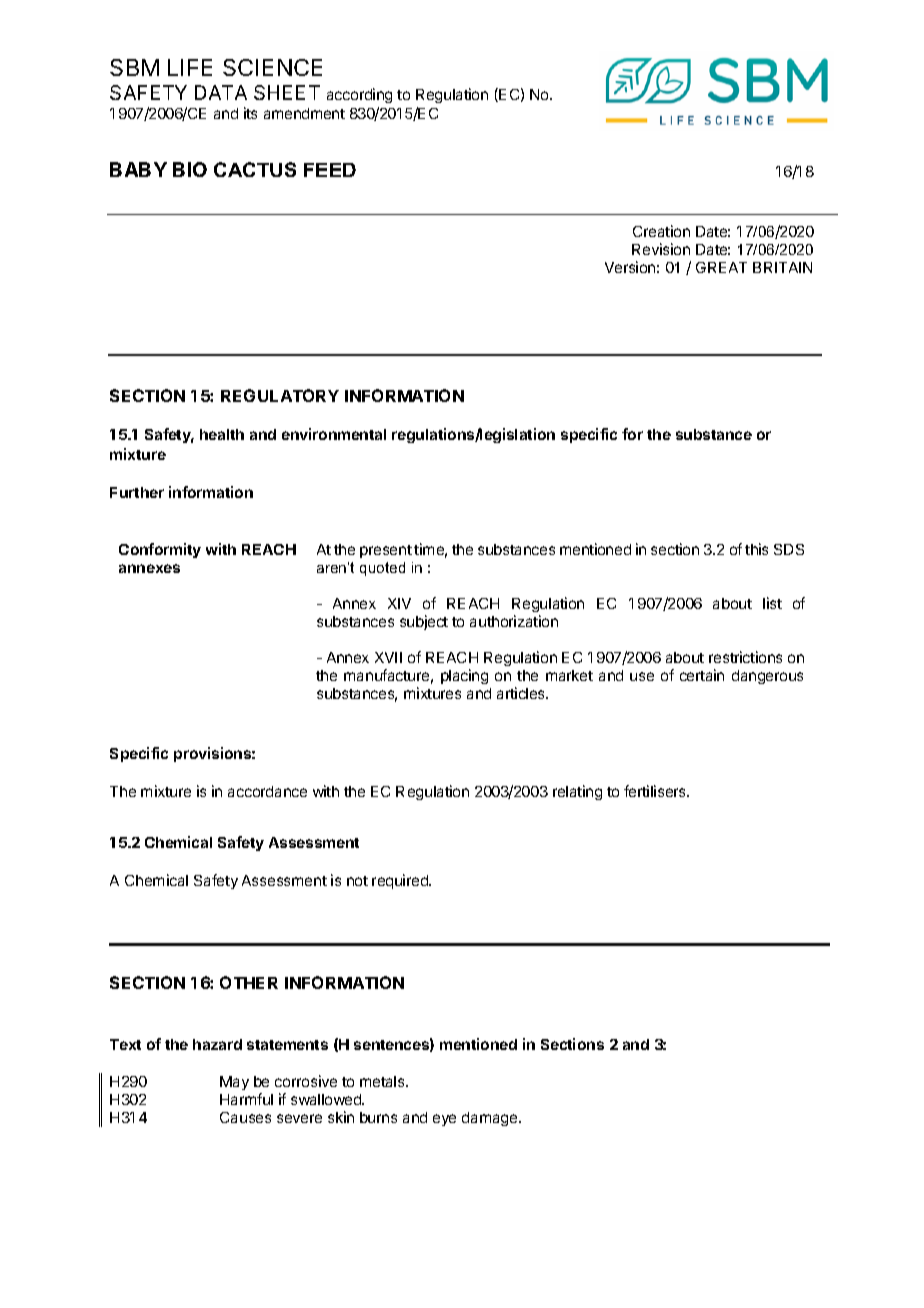 Image resolution: width=924 pixels, height=1308 pixels. Describe the element at coordinates (160, 550) in the screenshot. I see `Conformity` at that location.
